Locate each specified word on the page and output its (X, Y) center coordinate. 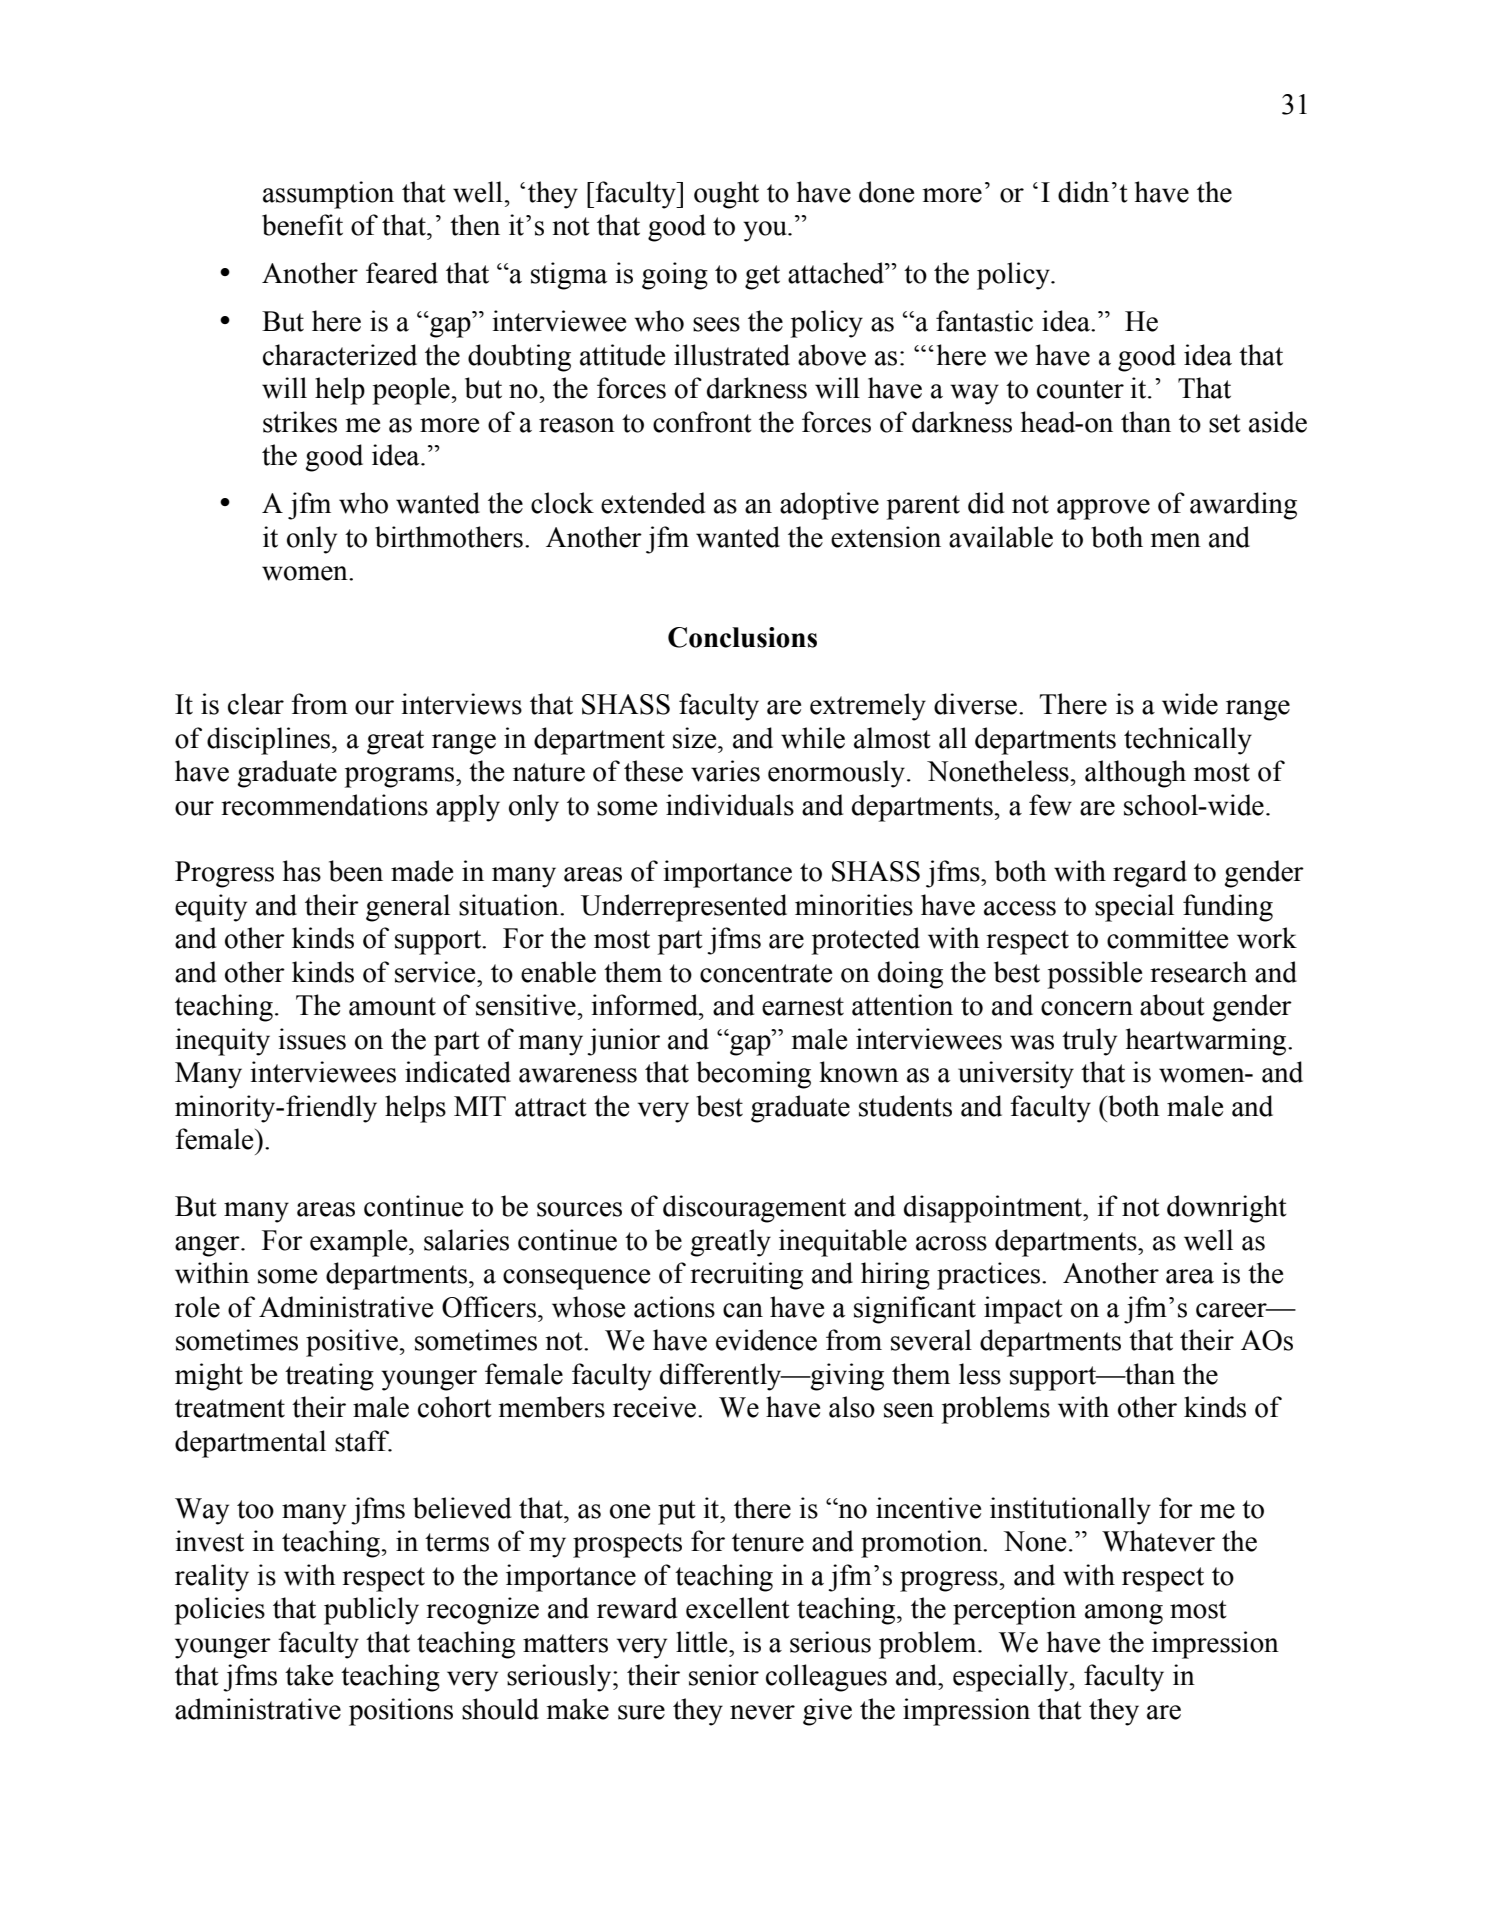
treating (329, 1377)
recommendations (324, 805)
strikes (300, 422)
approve (1103, 509)
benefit (302, 225)
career (1232, 1310)
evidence (766, 1340)
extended (653, 503)
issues (312, 1039)
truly (1089, 1042)
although (1135, 774)
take (309, 1675)
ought (726, 195)
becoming (753, 1075)
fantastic (984, 321)
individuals (730, 805)
